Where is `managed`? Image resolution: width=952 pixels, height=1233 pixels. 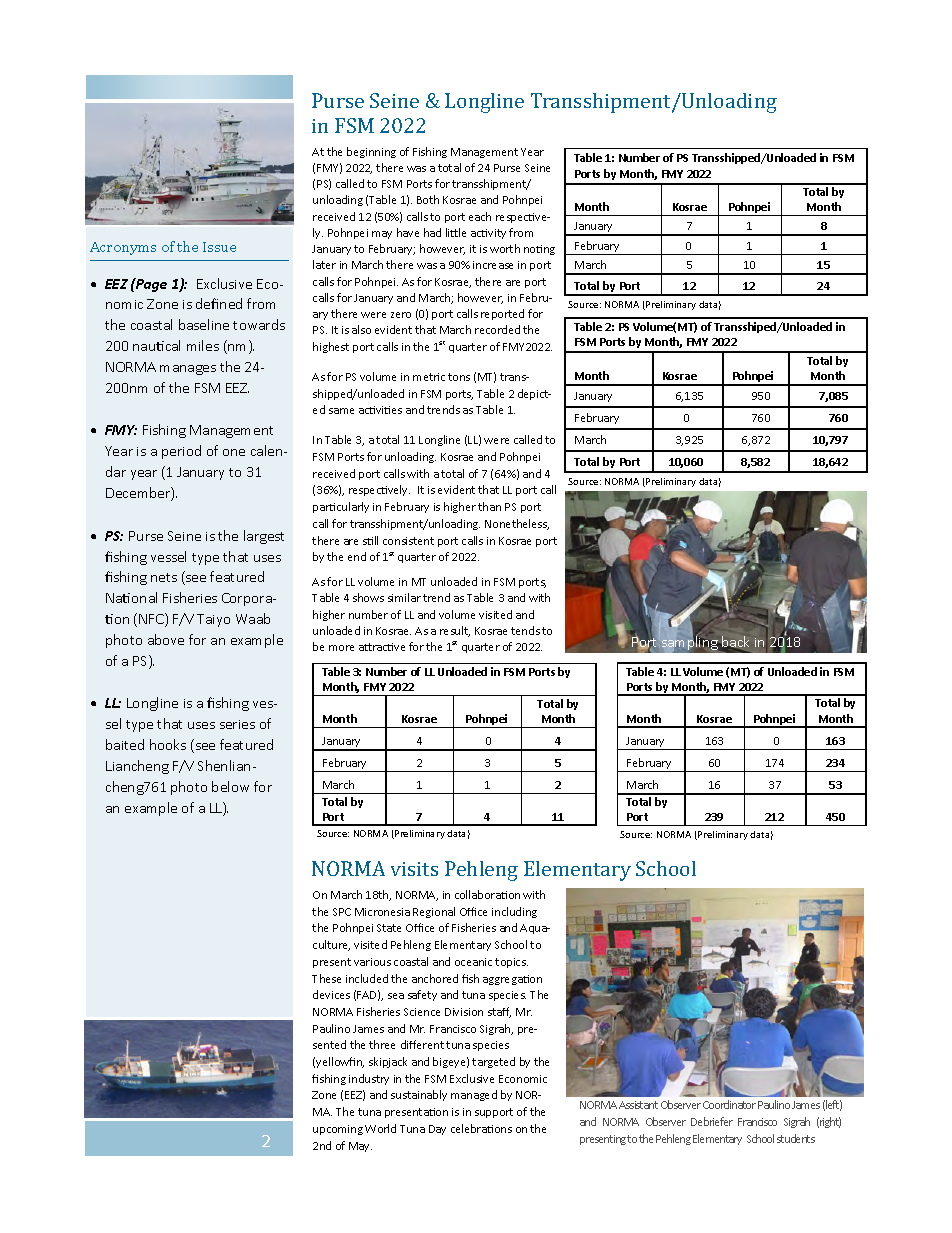
managed is located at coordinates (474, 1095).
